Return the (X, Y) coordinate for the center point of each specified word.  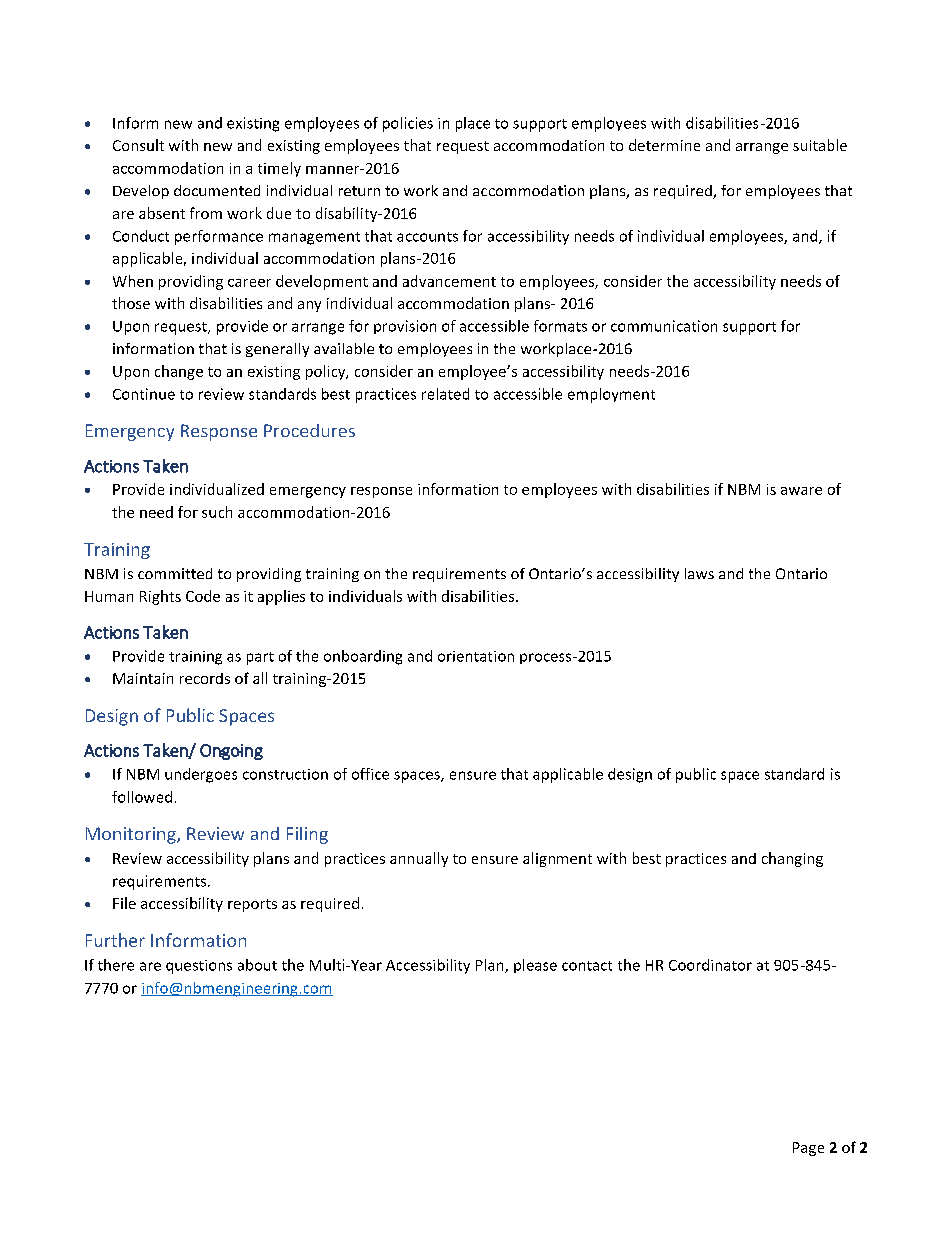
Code (203, 596)
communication (664, 326)
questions (199, 967)
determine (664, 145)
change (179, 372)
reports (252, 905)
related (445, 394)
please (535, 966)
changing (792, 859)
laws (699, 573)
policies (408, 124)
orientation (476, 656)
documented (217, 190)
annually (419, 859)
